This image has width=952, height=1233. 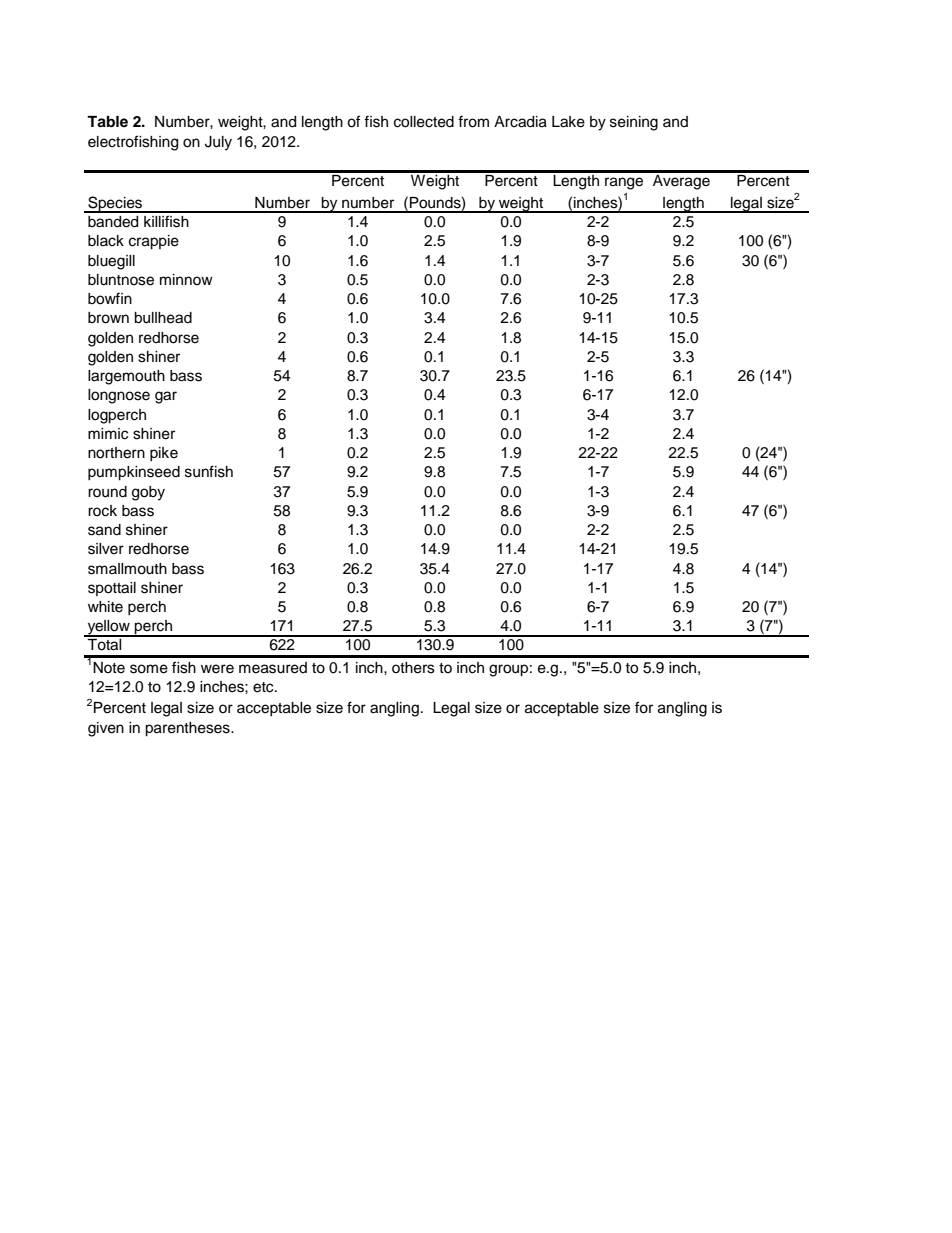 What do you see at coordinates (186, 279) in the image?
I see `minnow` at bounding box center [186, 279].
